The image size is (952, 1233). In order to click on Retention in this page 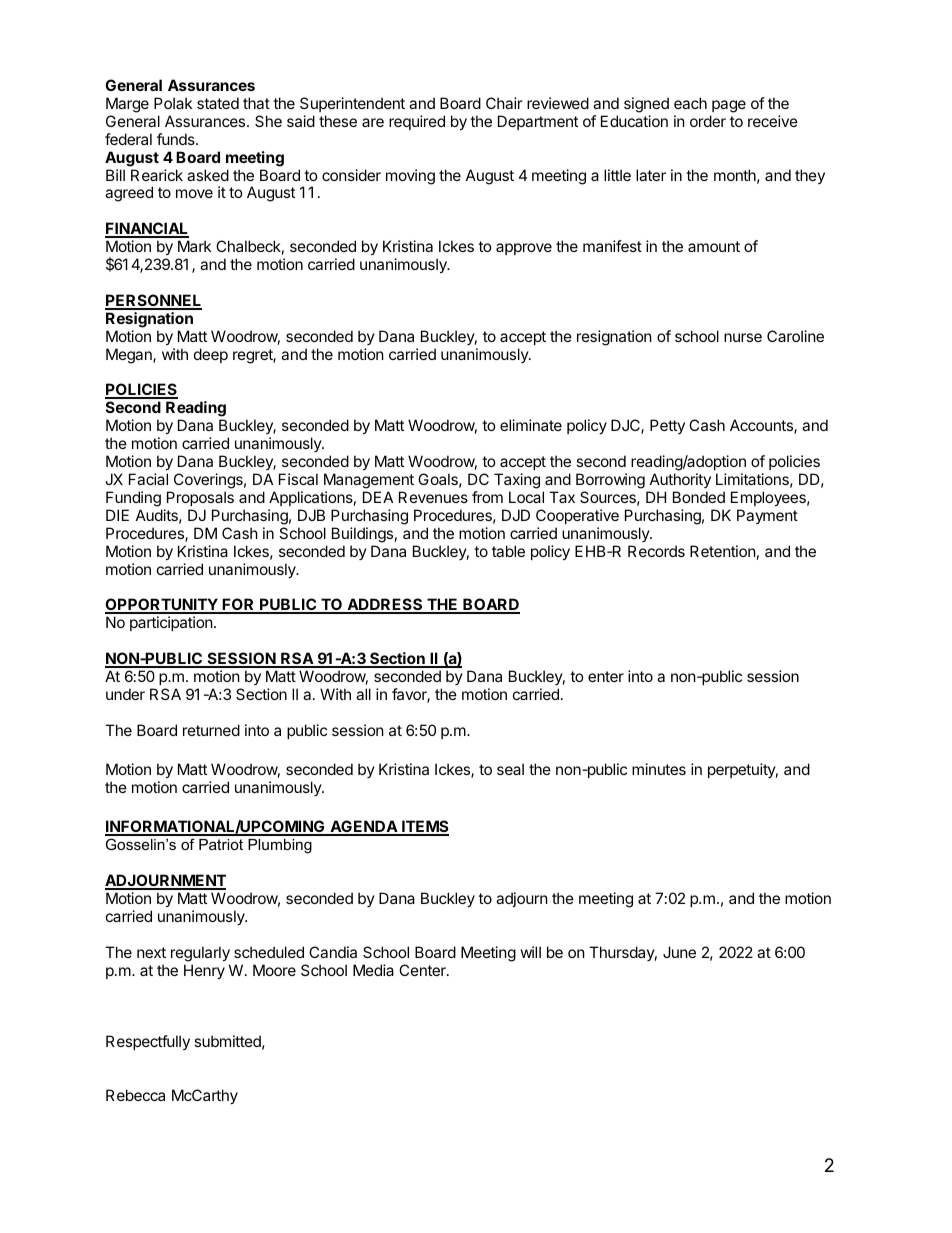, I will do `click(723, 551)`.
